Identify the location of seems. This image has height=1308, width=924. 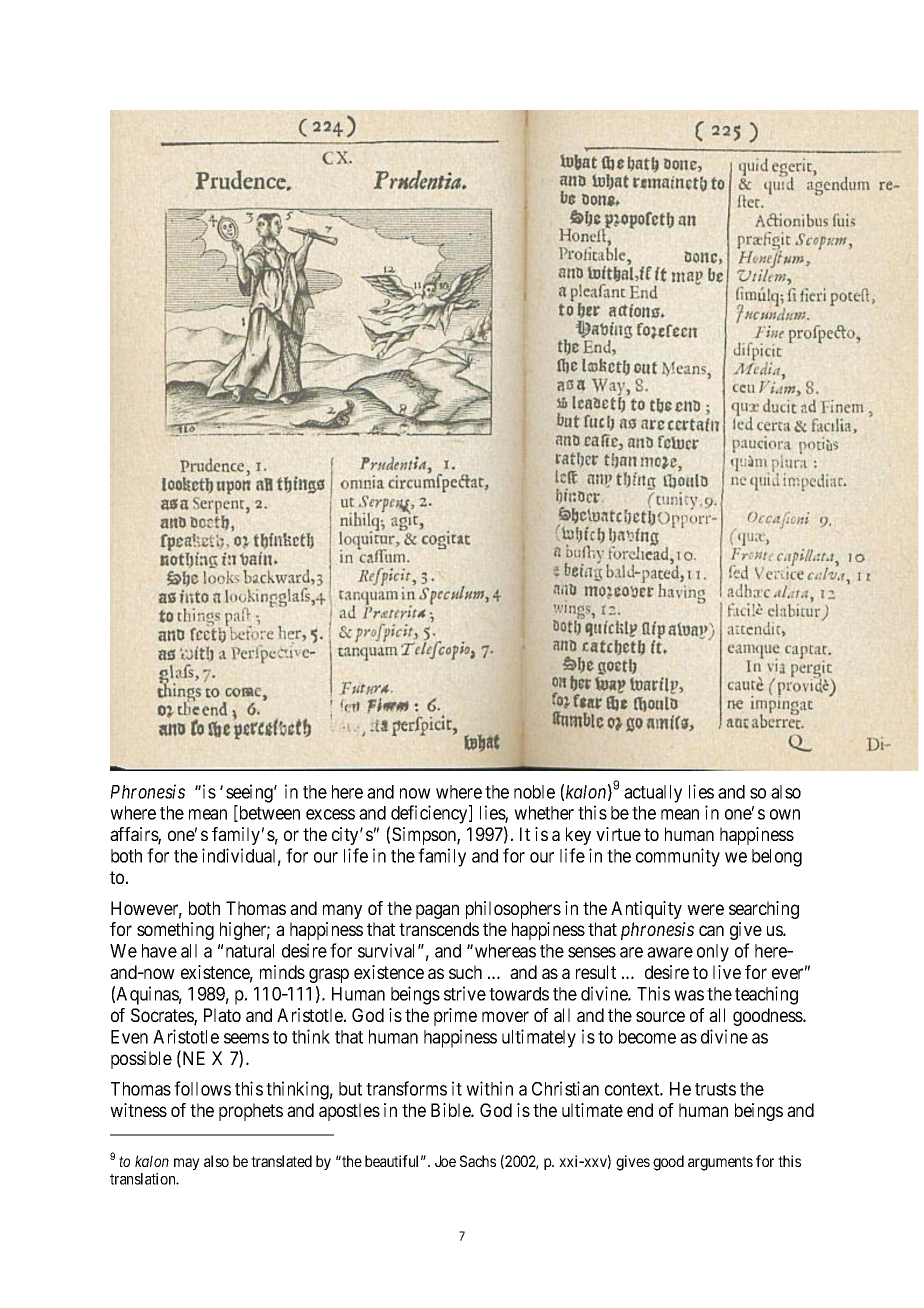
(246, 1038).
